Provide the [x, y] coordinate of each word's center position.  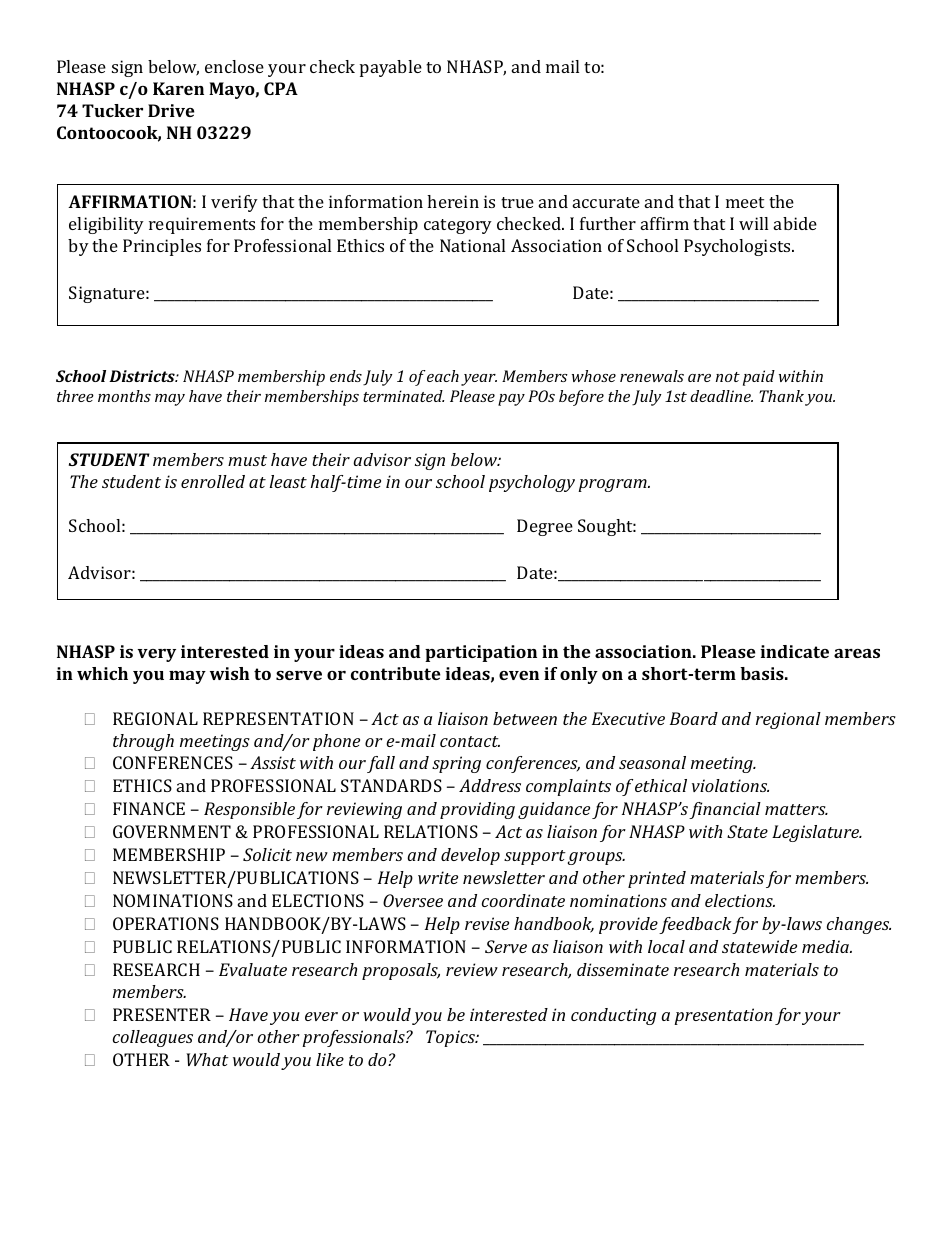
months [124, 396]
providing [477, 810]
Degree [545, 527]
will [753, 223]
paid [759, 378]
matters [796, 809]
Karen [178, 88]
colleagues [153, 1038]
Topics [451, 1038]
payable [391, 68]
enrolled [213, 481]
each [443, 376]
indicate [794, 651]
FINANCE [149, 808]
